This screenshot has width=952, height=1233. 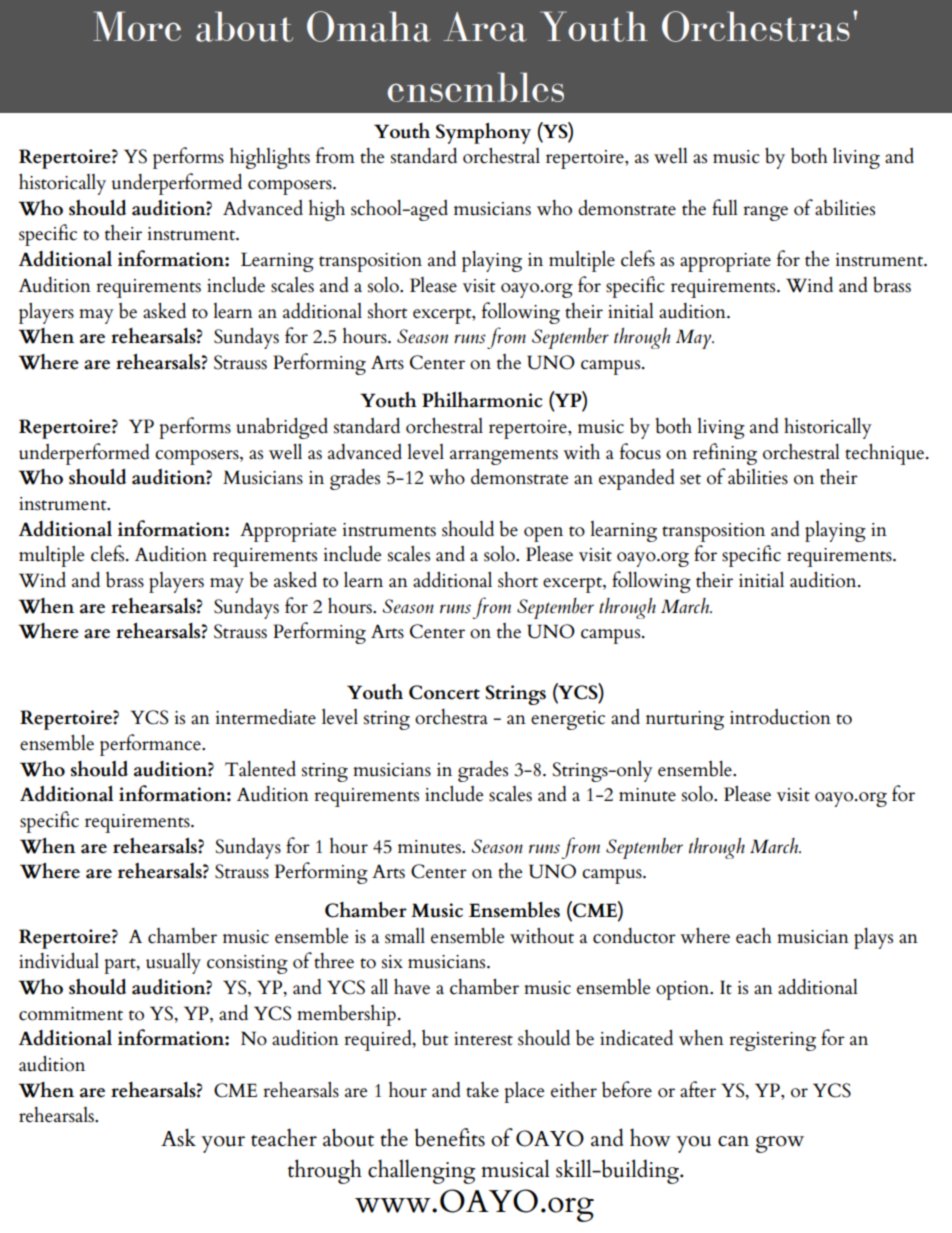 What do you see at coordinates (137, 26) in the screenshot?
I see `More` at bounding box center [137, 26].
